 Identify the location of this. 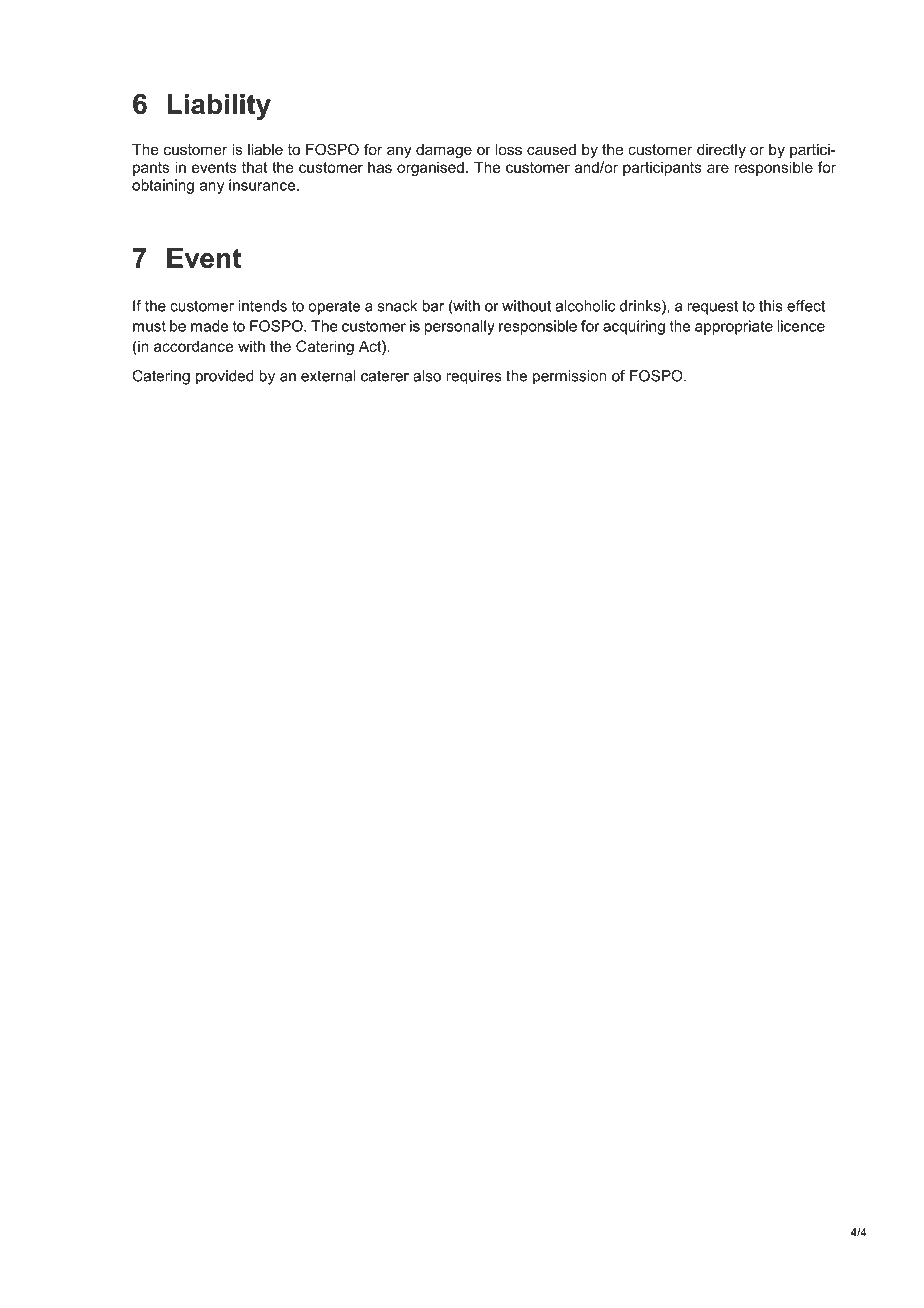
(771, 306).
